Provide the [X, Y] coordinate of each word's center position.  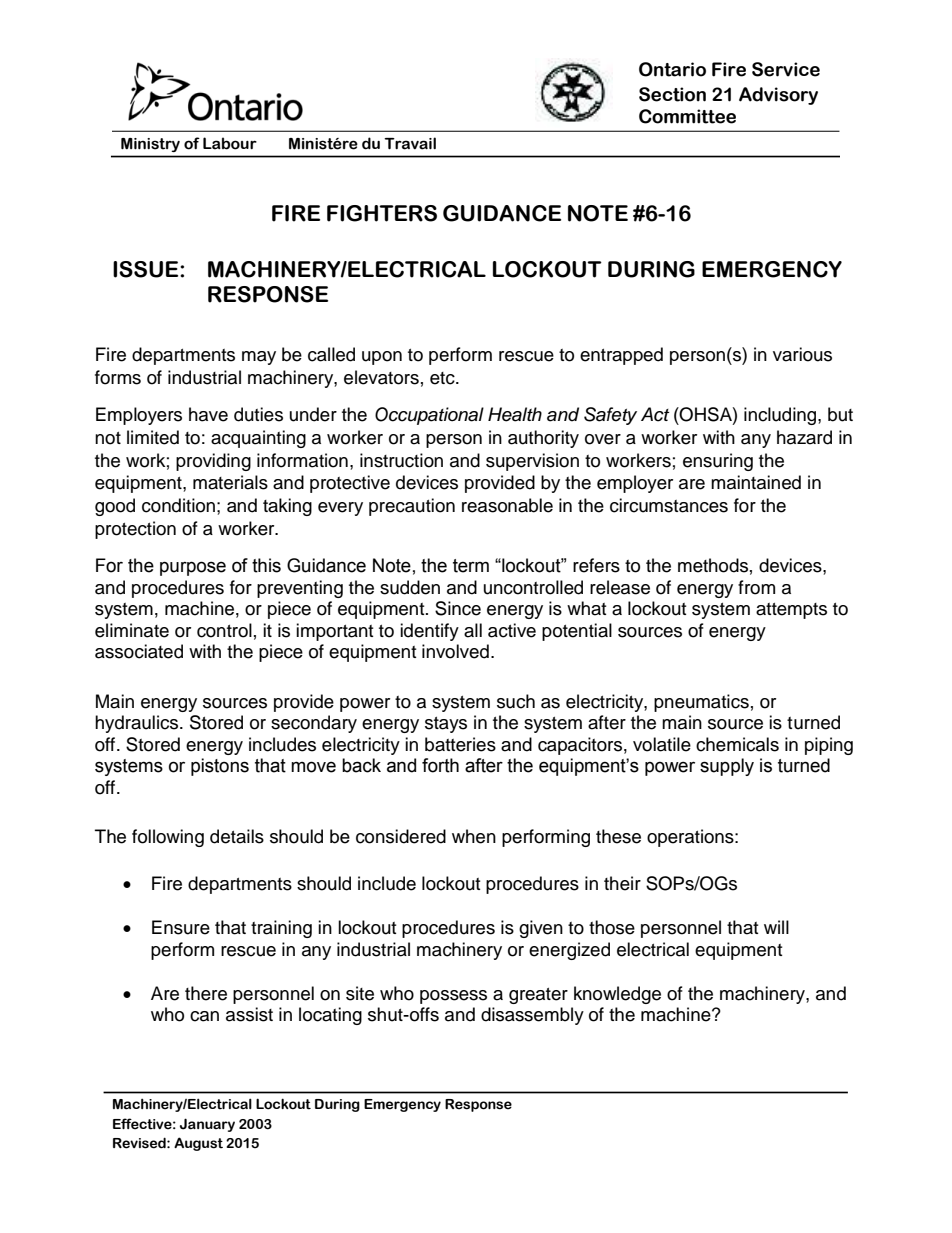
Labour [230, 143]
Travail [410, 143]
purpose [193, 568]
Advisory [778, 96]
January [207, 1125]
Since [458, 608]
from [756, 587]
